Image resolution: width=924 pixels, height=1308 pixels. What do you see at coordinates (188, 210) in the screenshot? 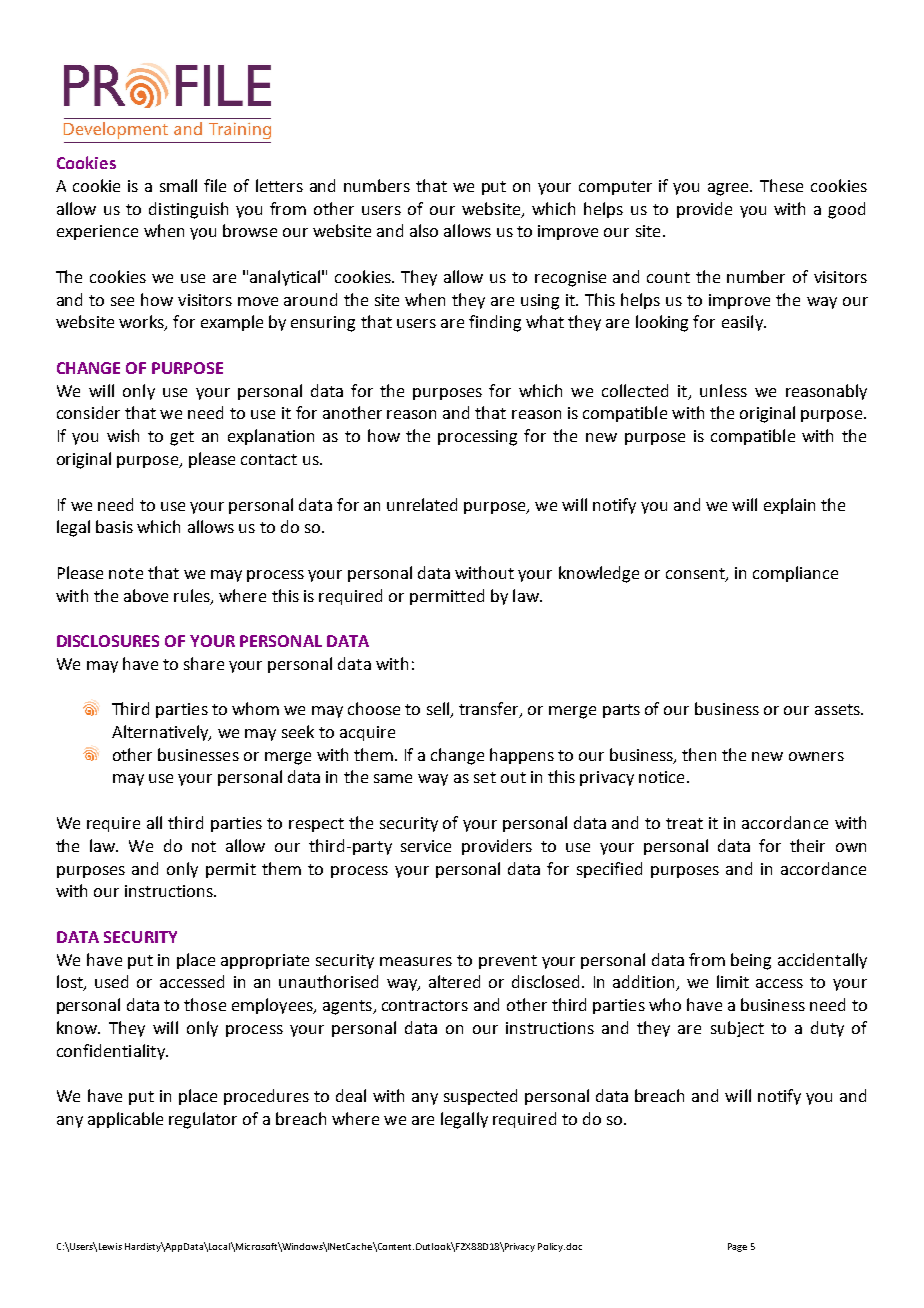
I see `distinguish` at bounding box center [188, 210].
